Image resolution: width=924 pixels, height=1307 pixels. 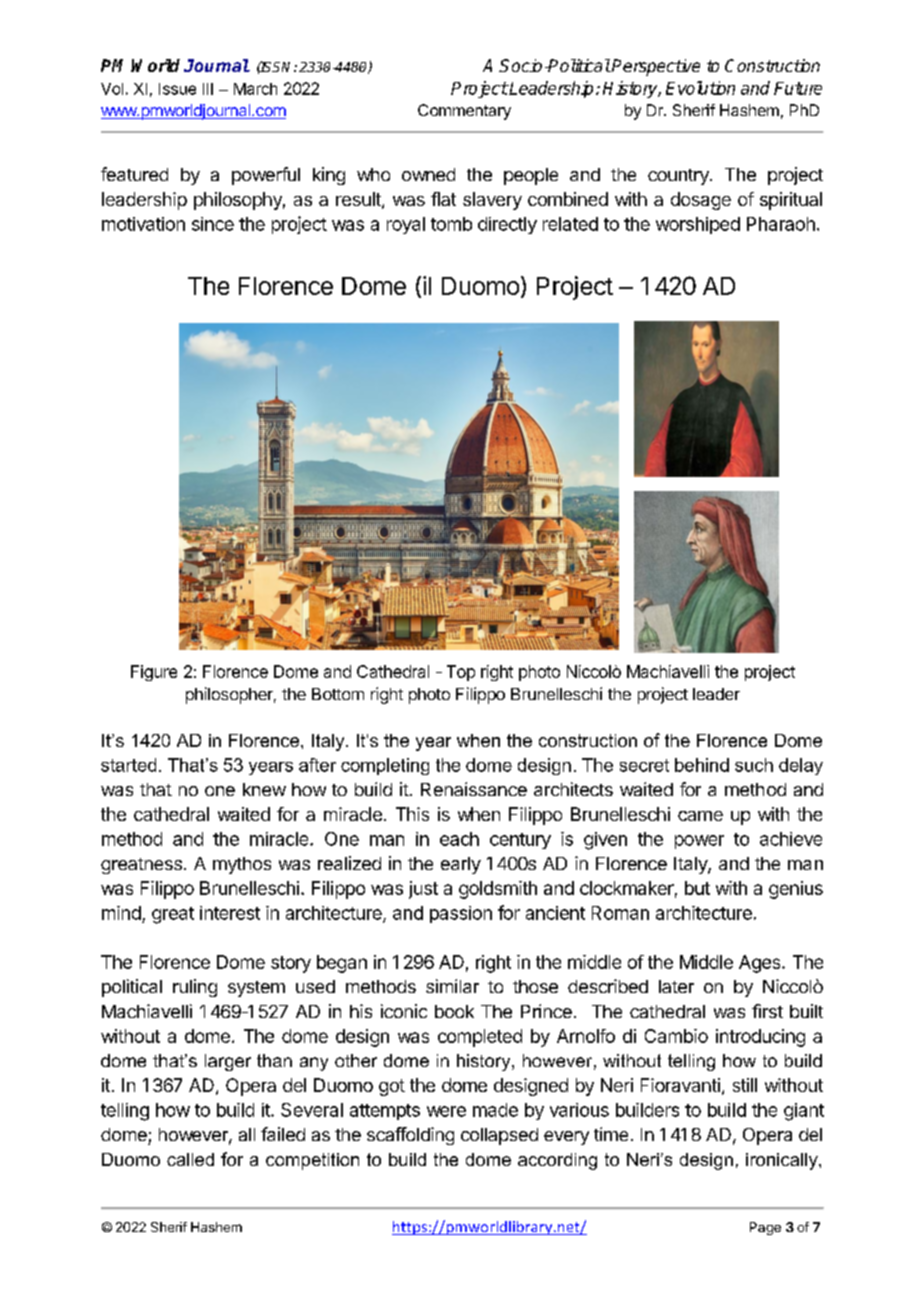 I want to click on III, so click(x=208, y=89).
